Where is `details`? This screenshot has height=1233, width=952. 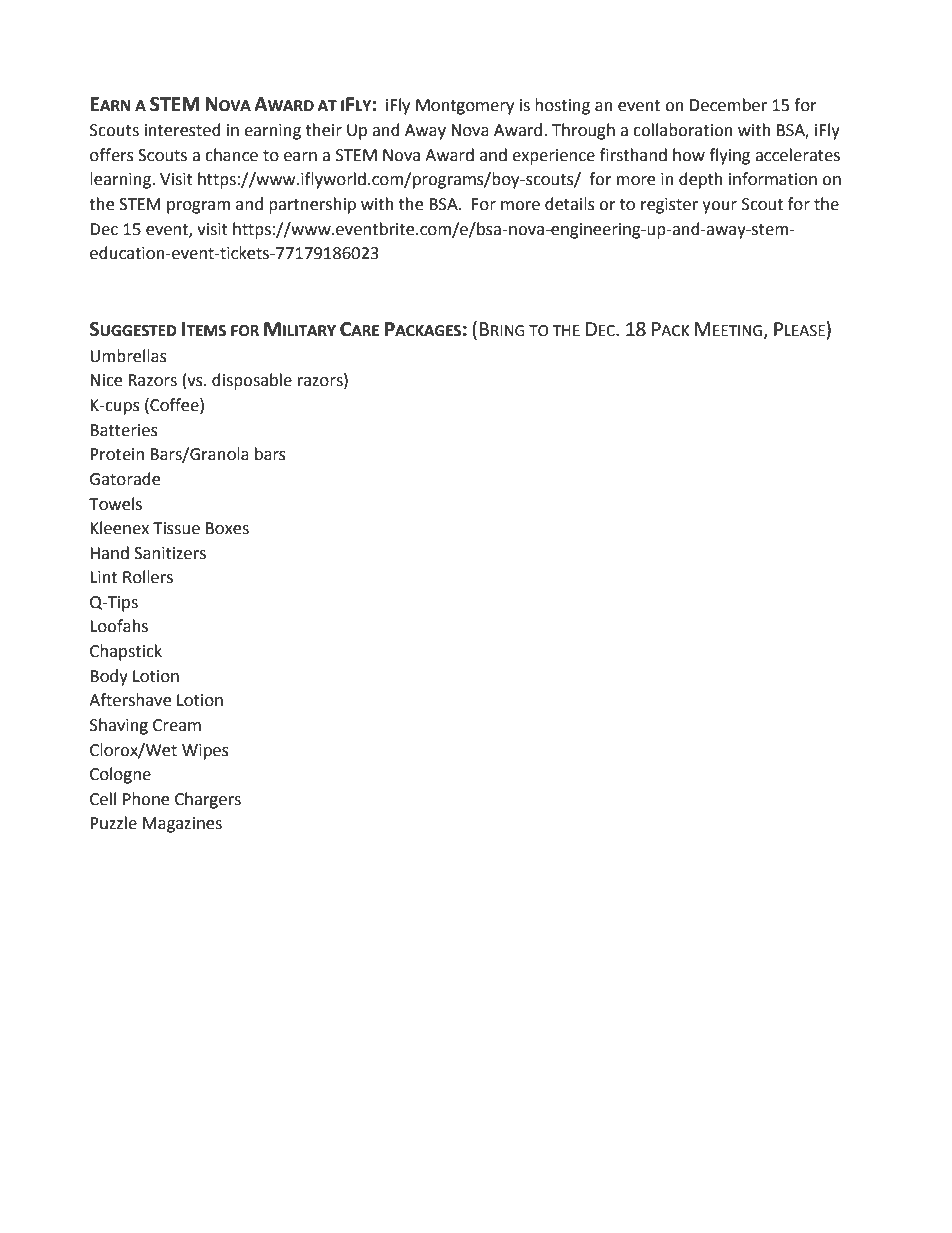 details is located at coordinates (570, 204).
